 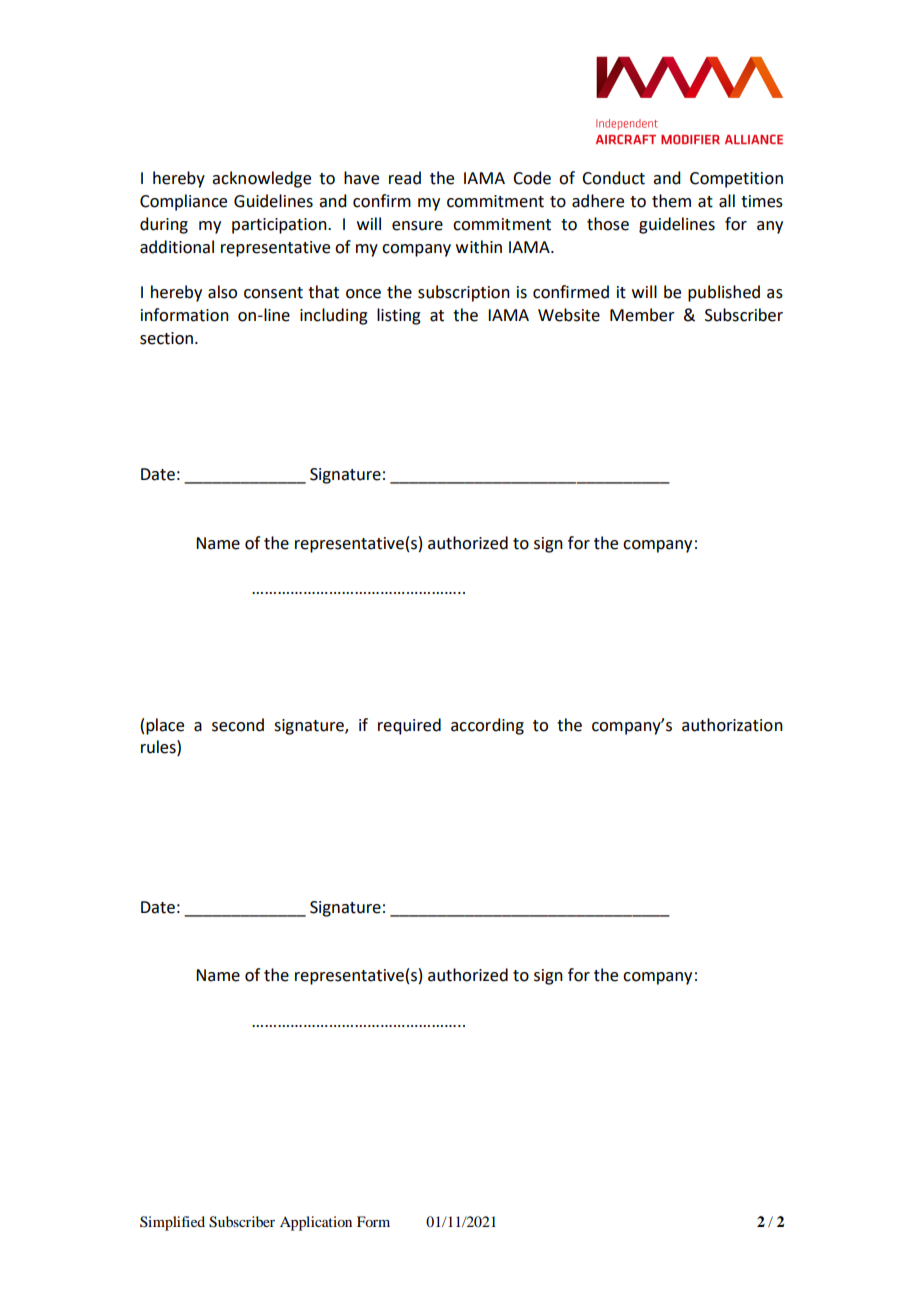 What do you see at coordinates (487, 726) in the image?
I see `according` at bounding box center [487, 726].
